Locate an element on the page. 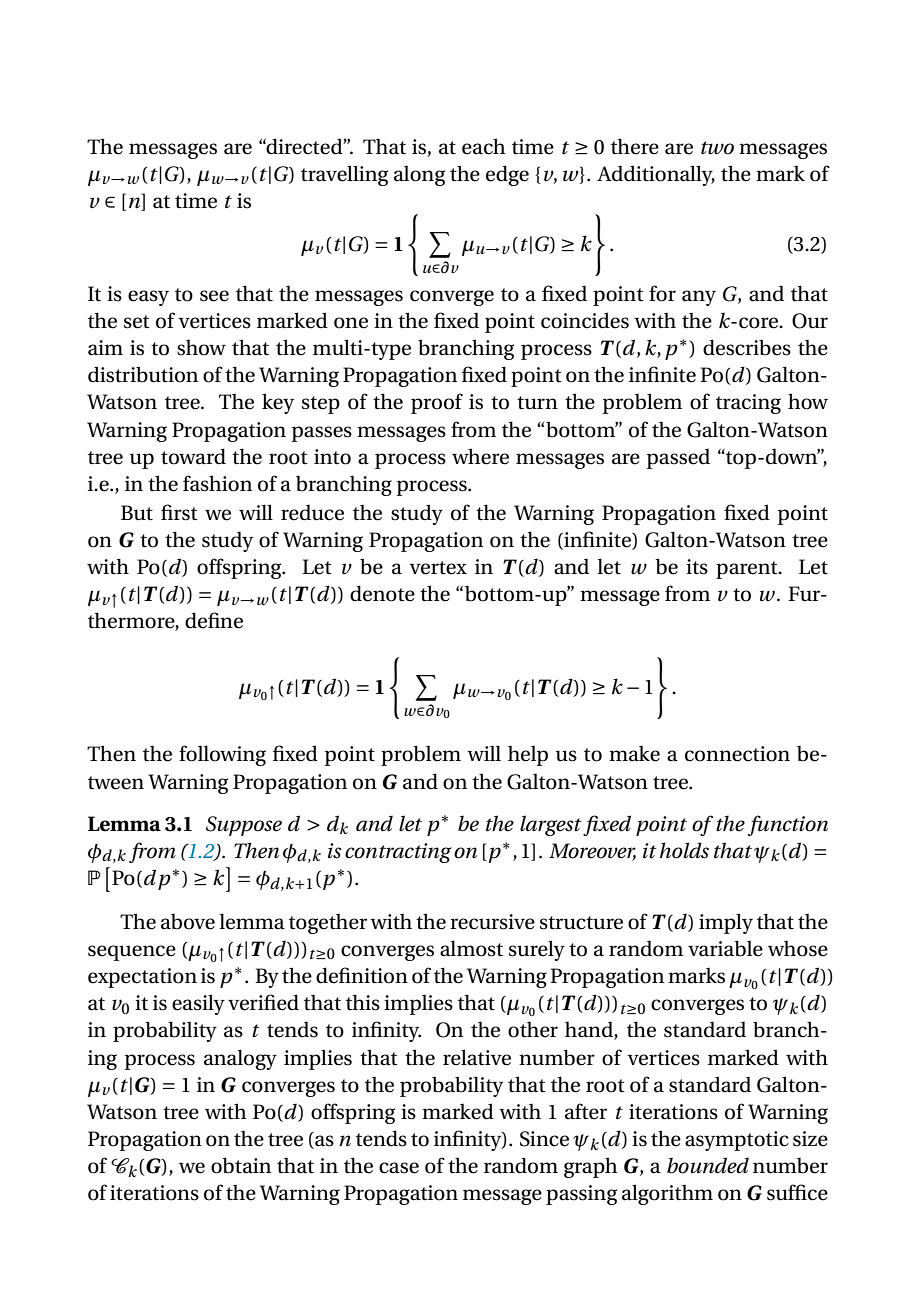  fashion is located at coordinates (217, 483).
